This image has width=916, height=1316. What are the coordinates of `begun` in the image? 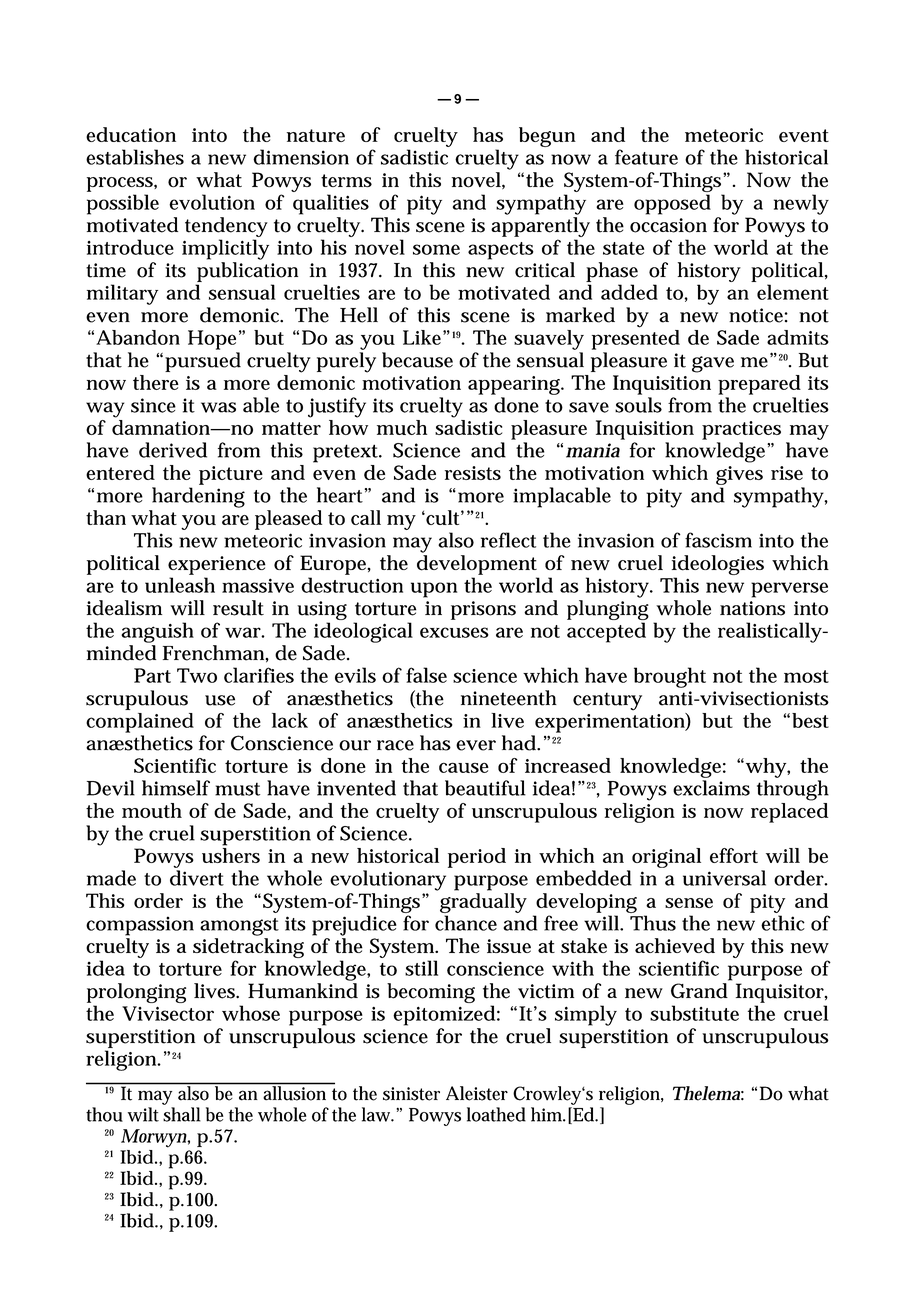 It's located at (547, 137).
